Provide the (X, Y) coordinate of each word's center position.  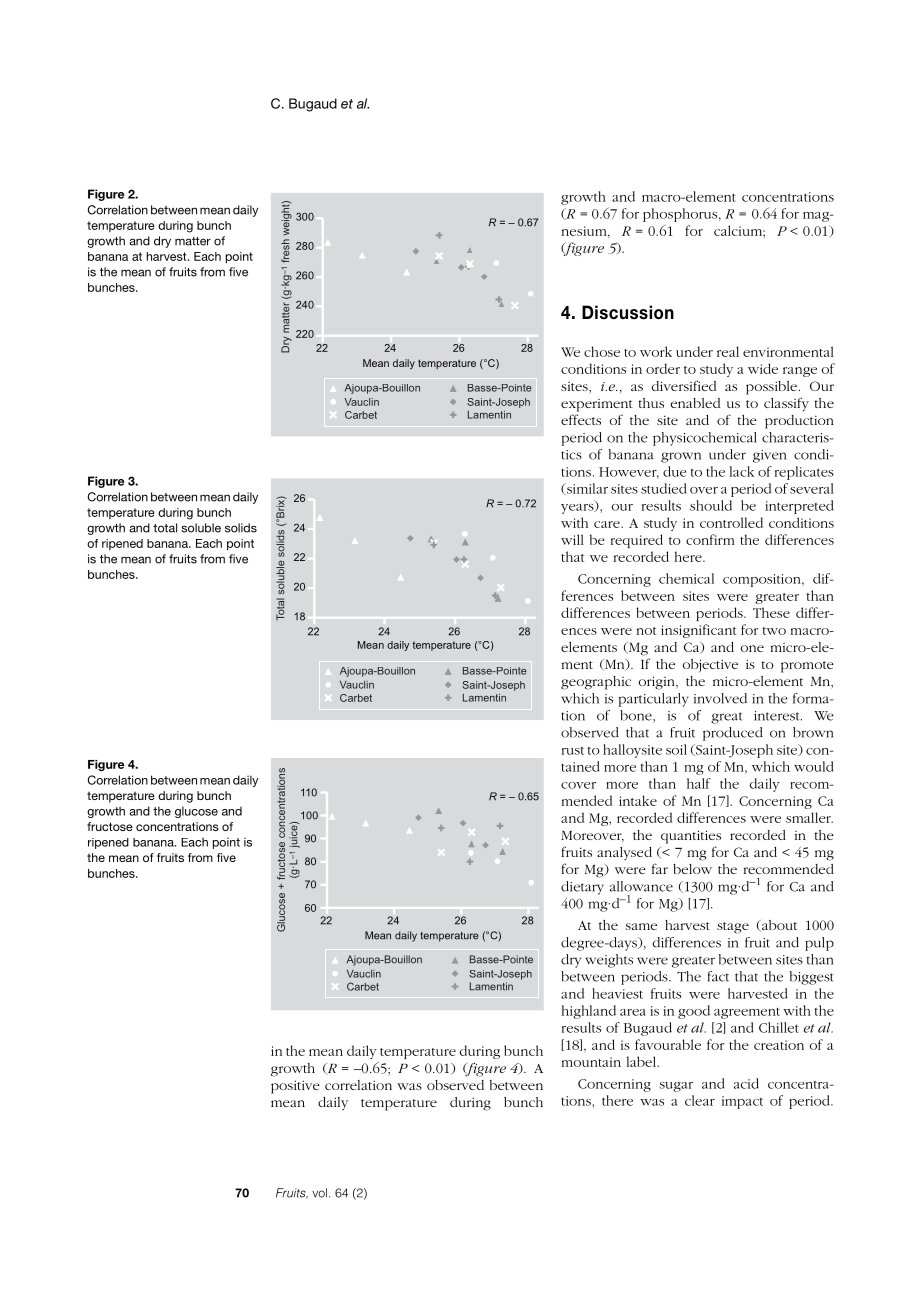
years (578, 507)
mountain (591, 1062)
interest (778, 716)
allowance (641, 886)
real (728, 351)
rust (573, 751)
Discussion (628, 312)
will (572, 539)
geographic (596, 683)
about (778, 926)
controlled (731, 522)
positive (295, 1087)
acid (746, 1083)
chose (602, 351)
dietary (582, 888)
